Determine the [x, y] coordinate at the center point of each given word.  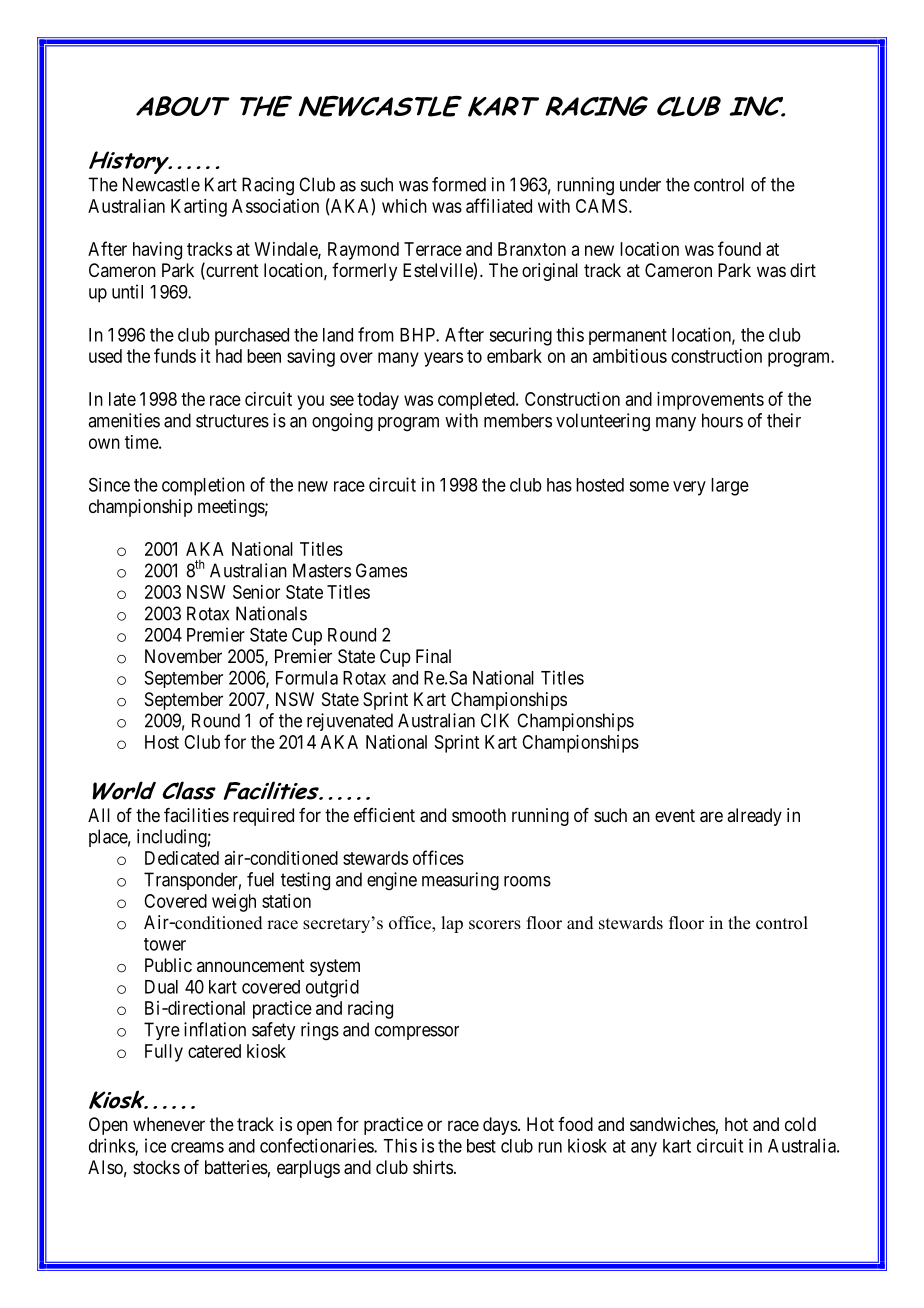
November [183, 656]
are [711, 817]
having [157, 251]
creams [197, 1147]
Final [433, 656]
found [739, 248]
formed [459, 184]
